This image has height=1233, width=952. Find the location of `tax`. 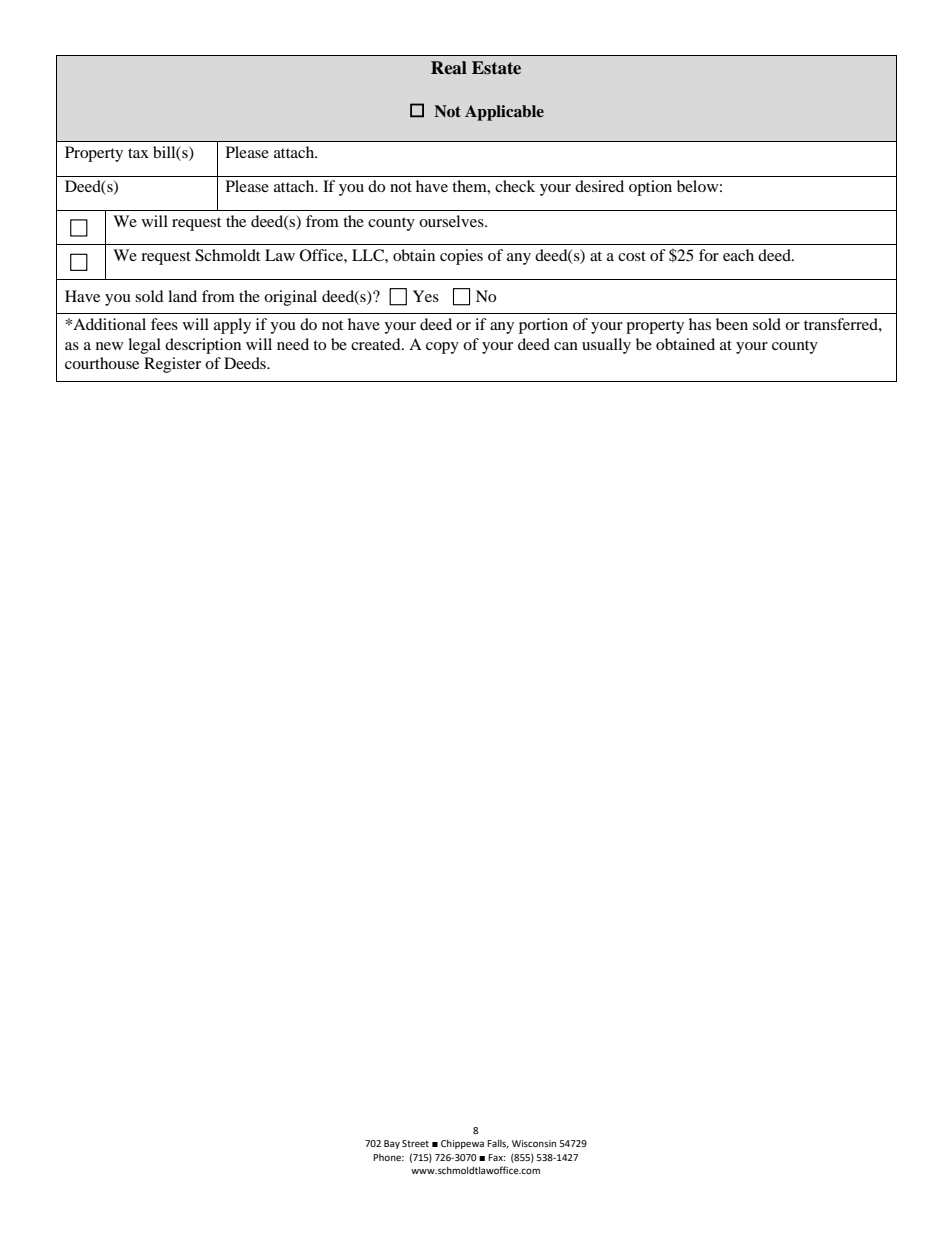

tax is located at coordinates (138, 153).
